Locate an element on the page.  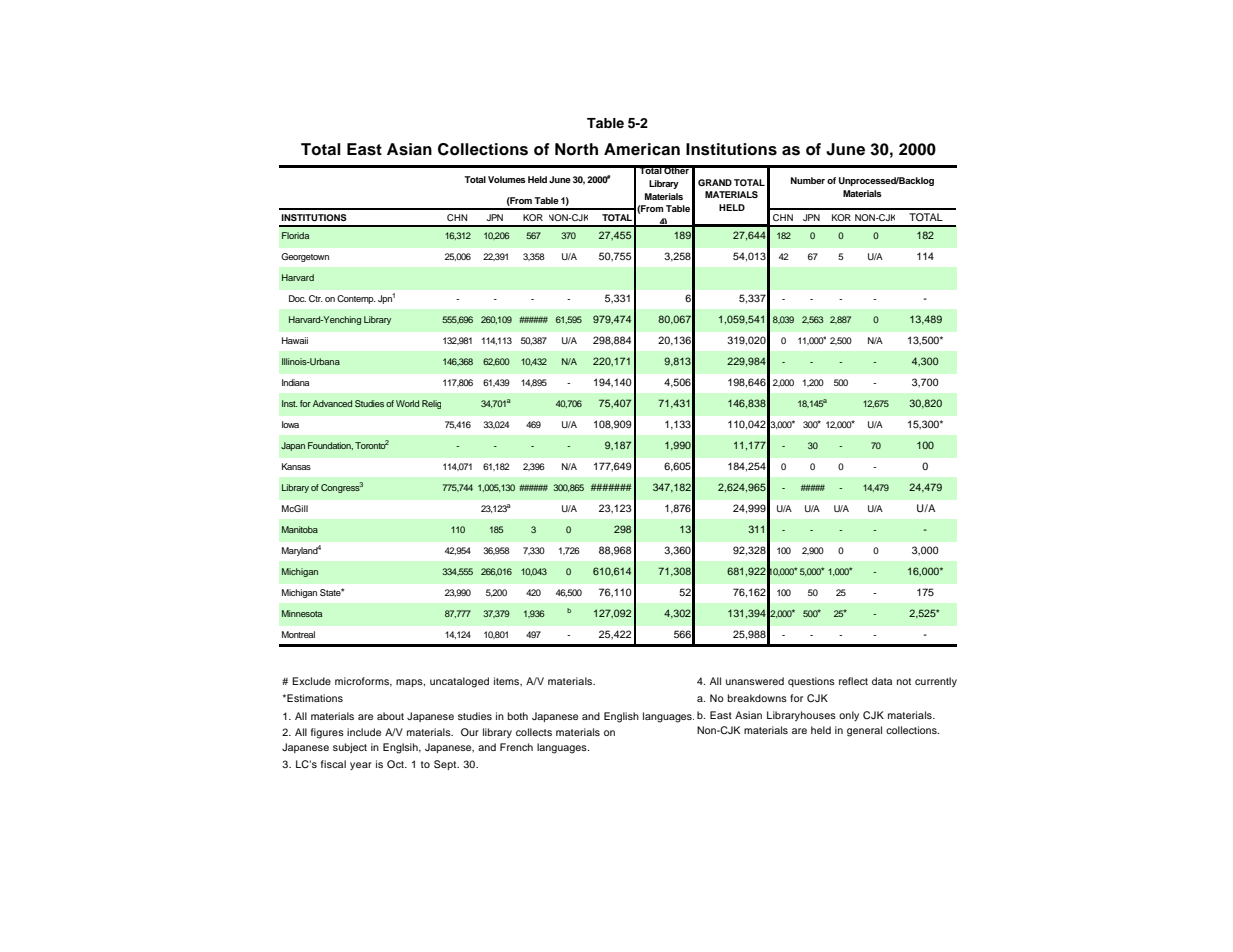
subject is located at coordinates (350, 748).
